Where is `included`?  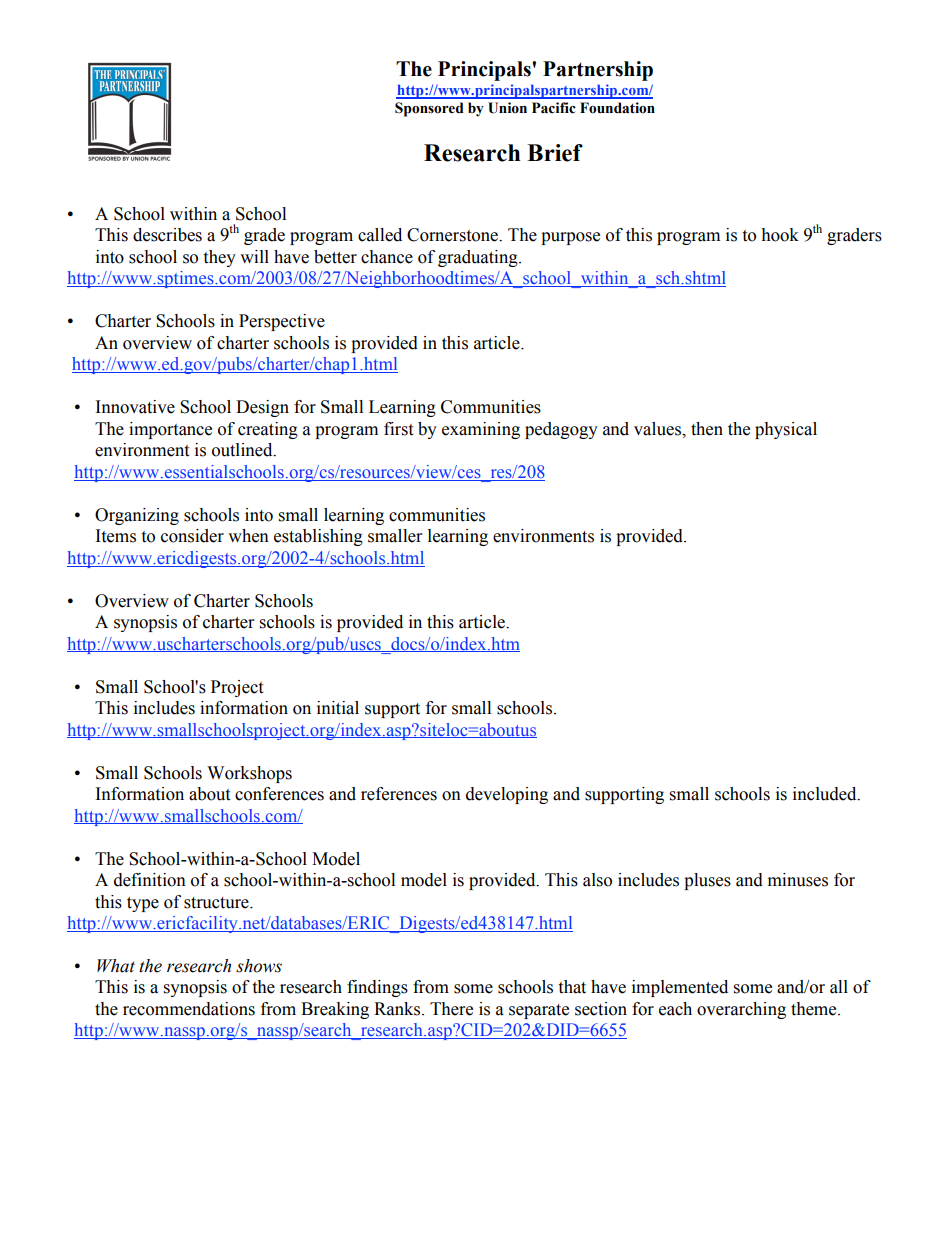
included is located at coordinates (826, 794).
